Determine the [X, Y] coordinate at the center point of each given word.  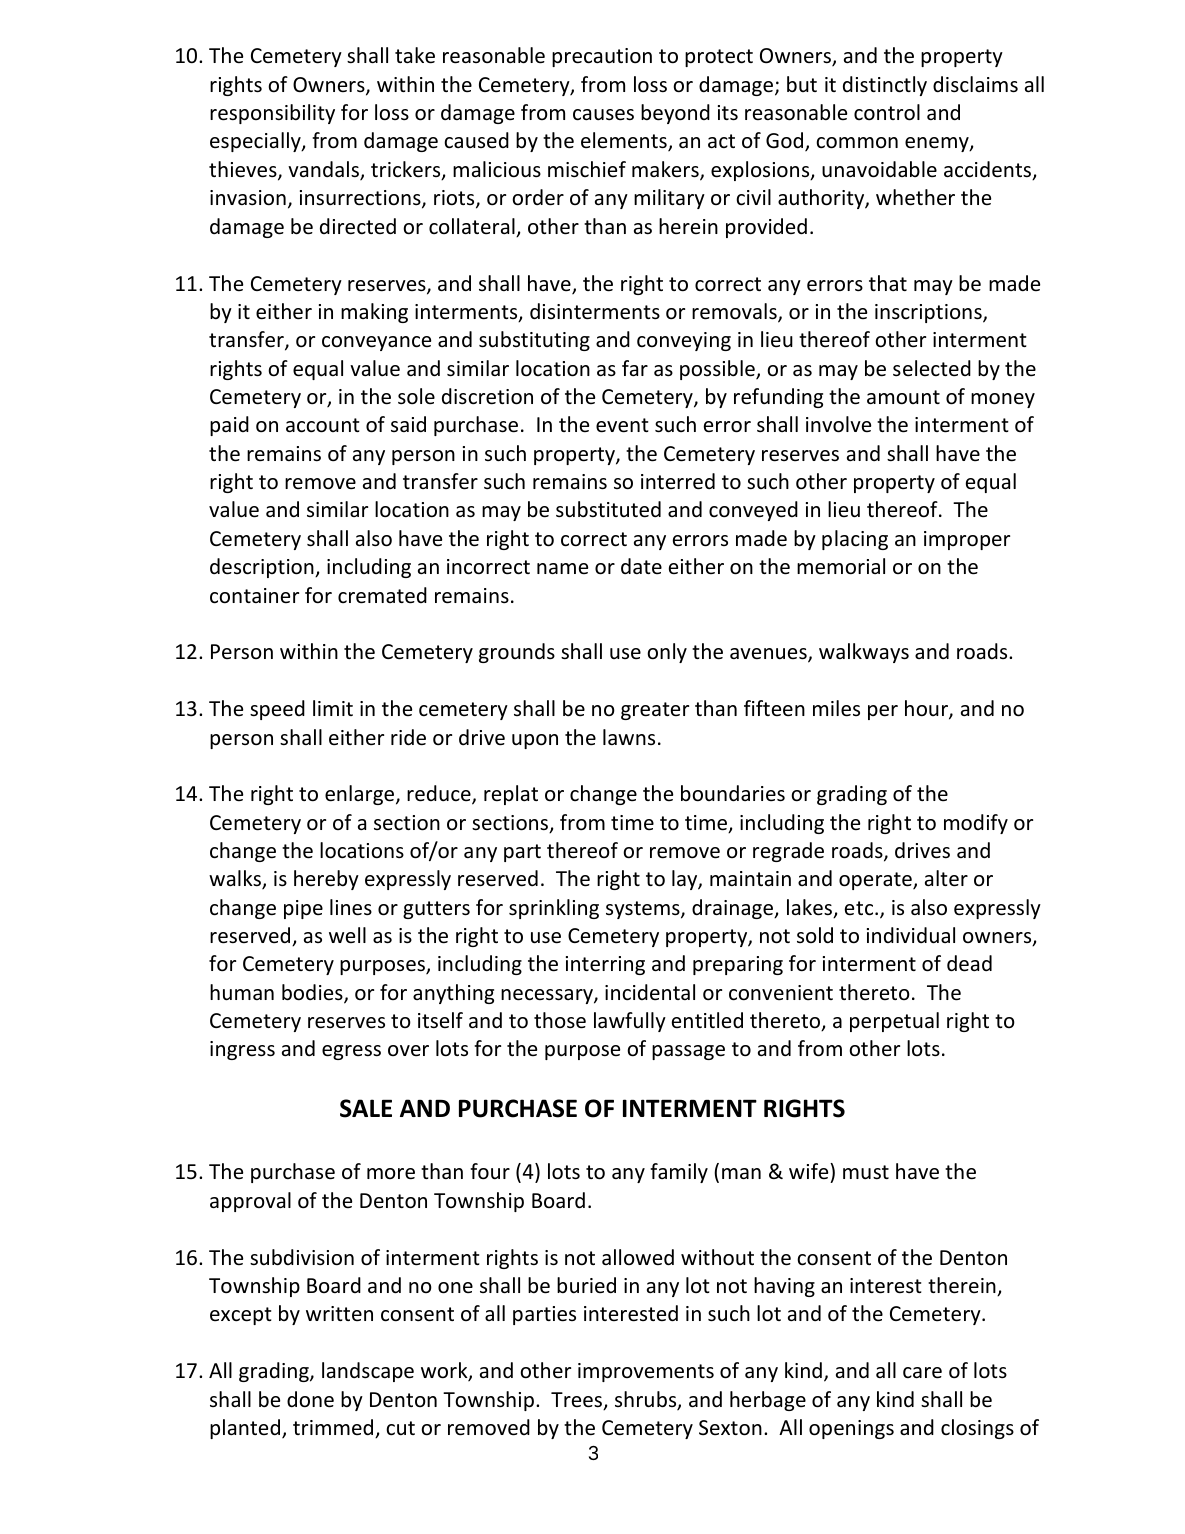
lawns [629, 737]
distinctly [885, 86]
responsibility [272, 114]
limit [333, 708]
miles [836, 708]
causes [603, 115]
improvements [646, 1372]
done [310, 1399]
